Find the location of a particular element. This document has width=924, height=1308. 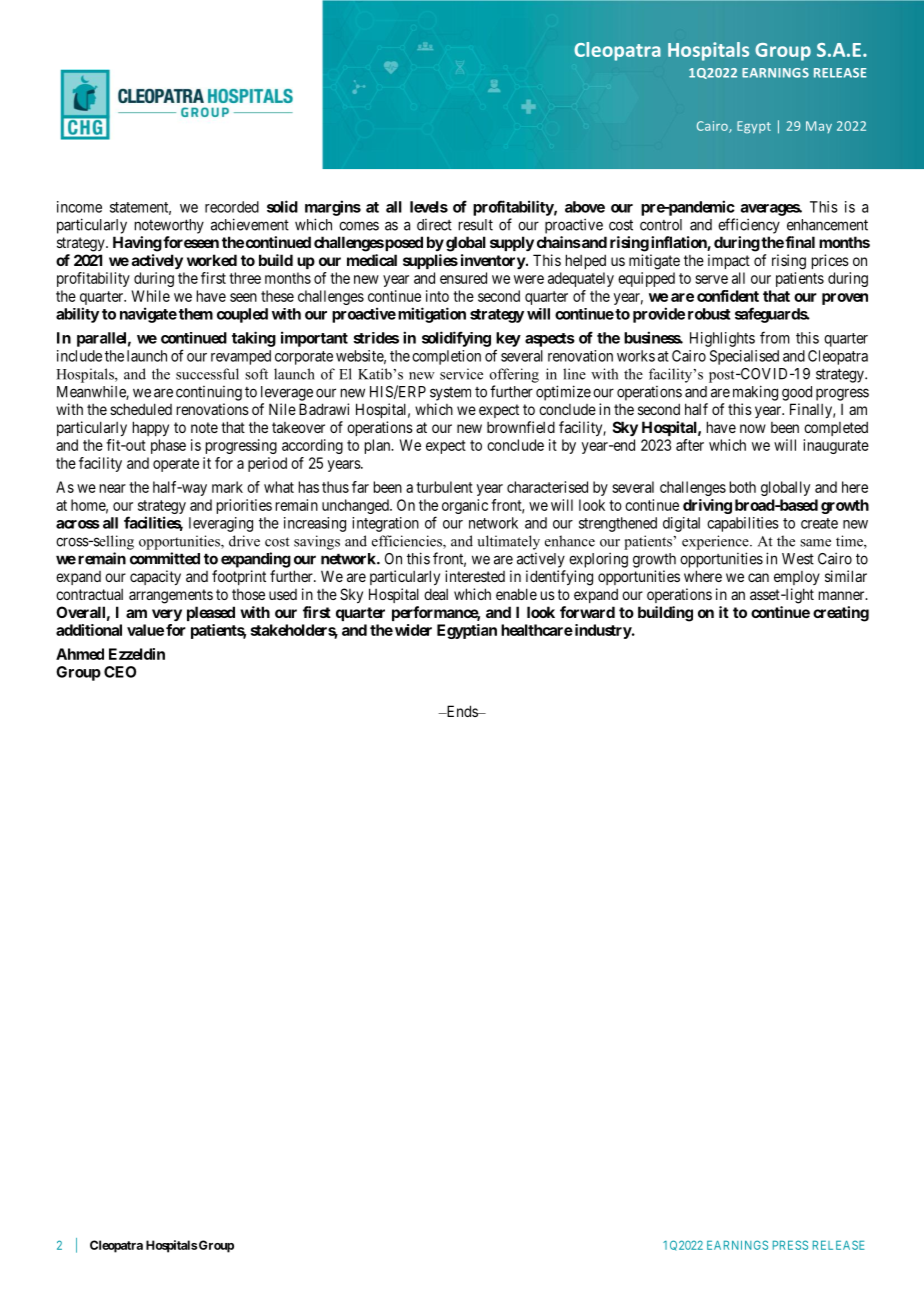

healthcare is located at coordinates (537, 630).
